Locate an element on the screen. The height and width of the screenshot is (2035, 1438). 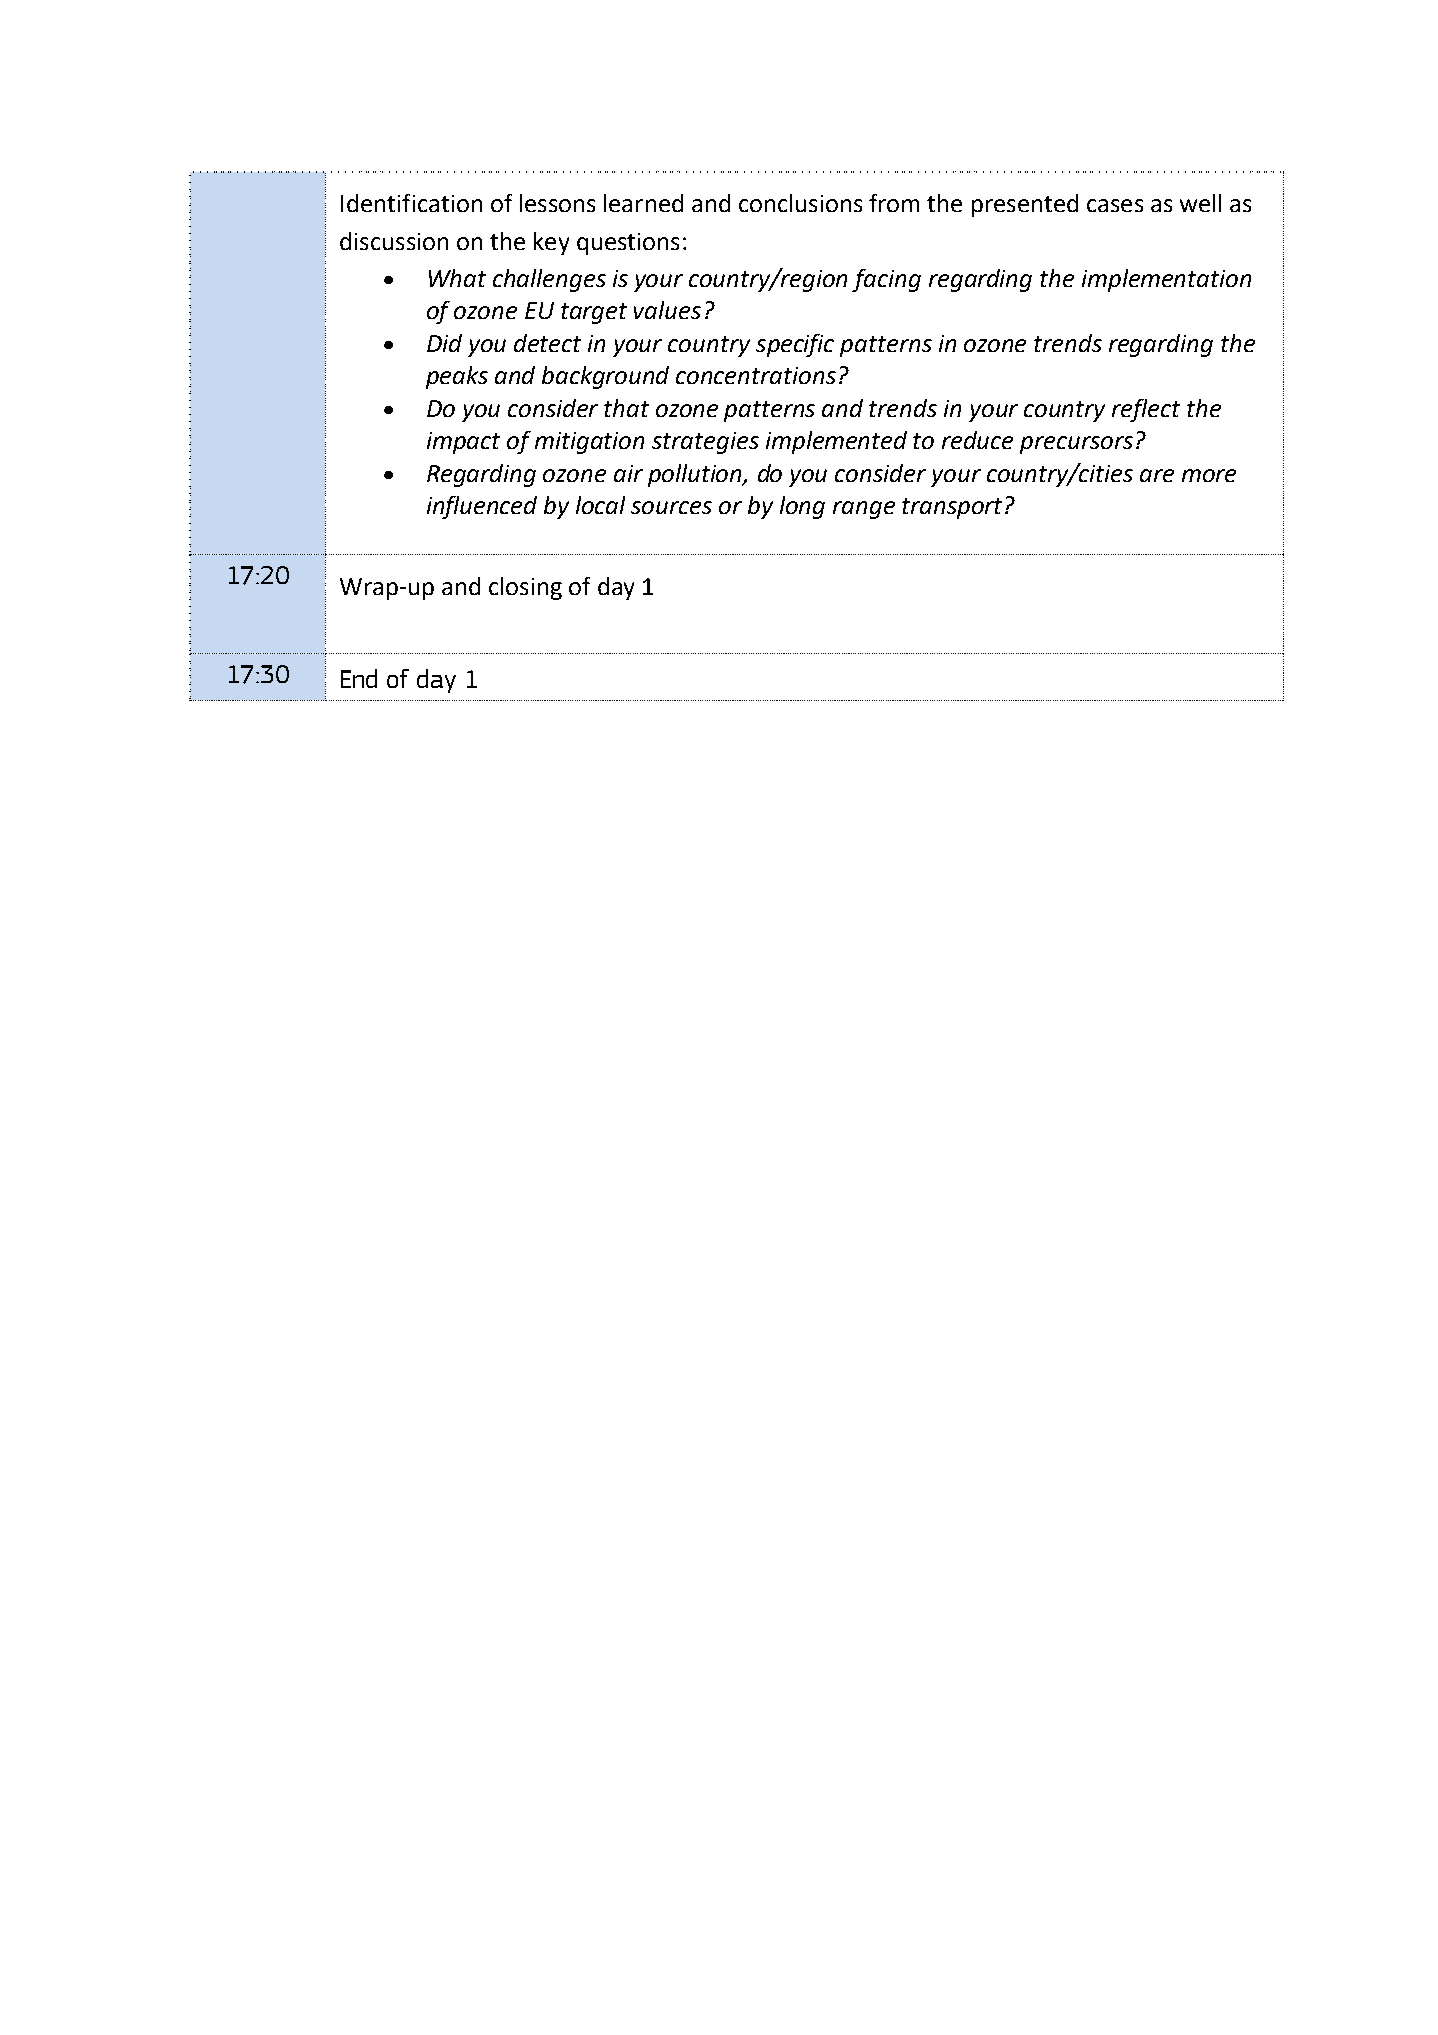
are is located at coordinates (1157, 475).
